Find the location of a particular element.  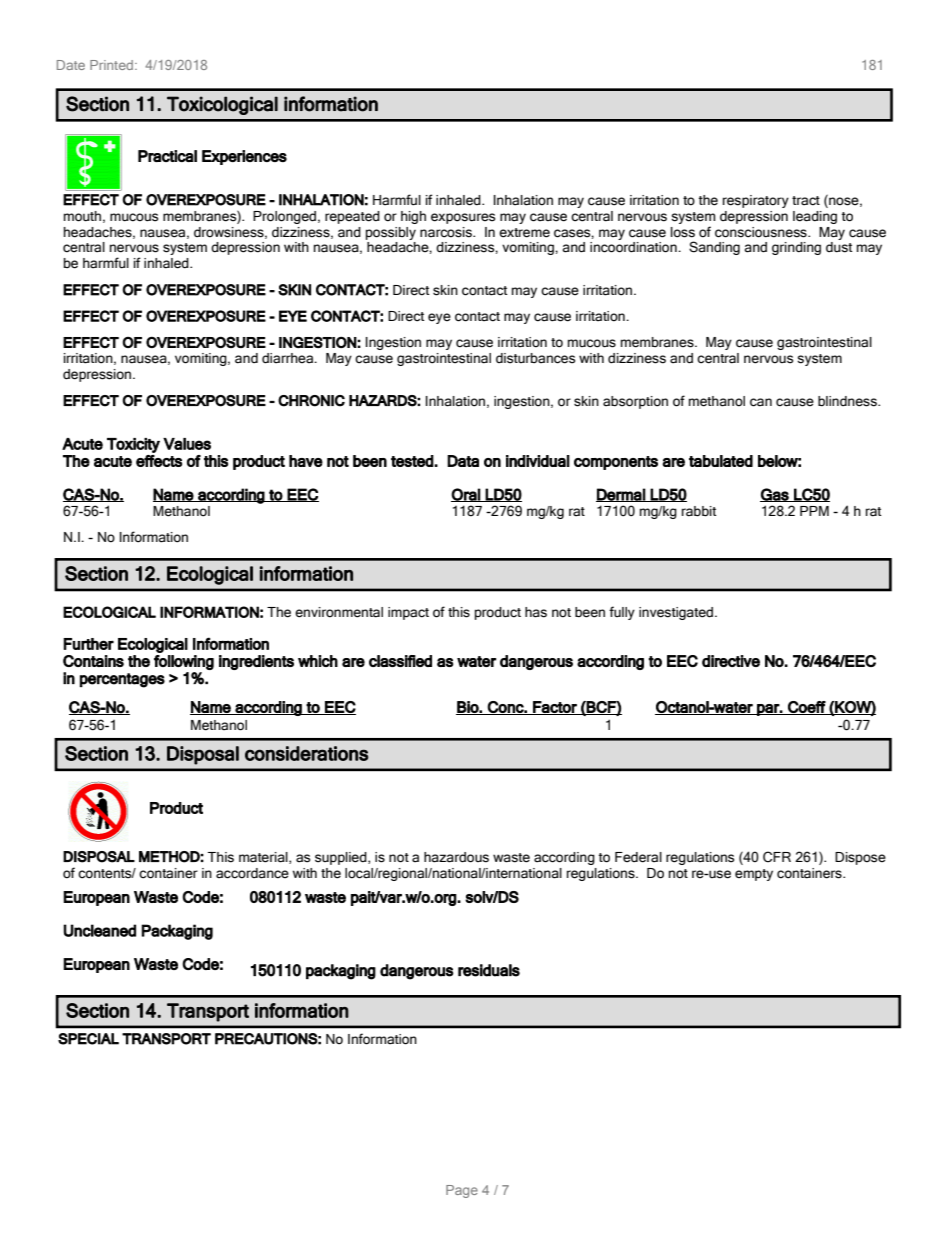

respiratory is located at coordinates (756, 201).
